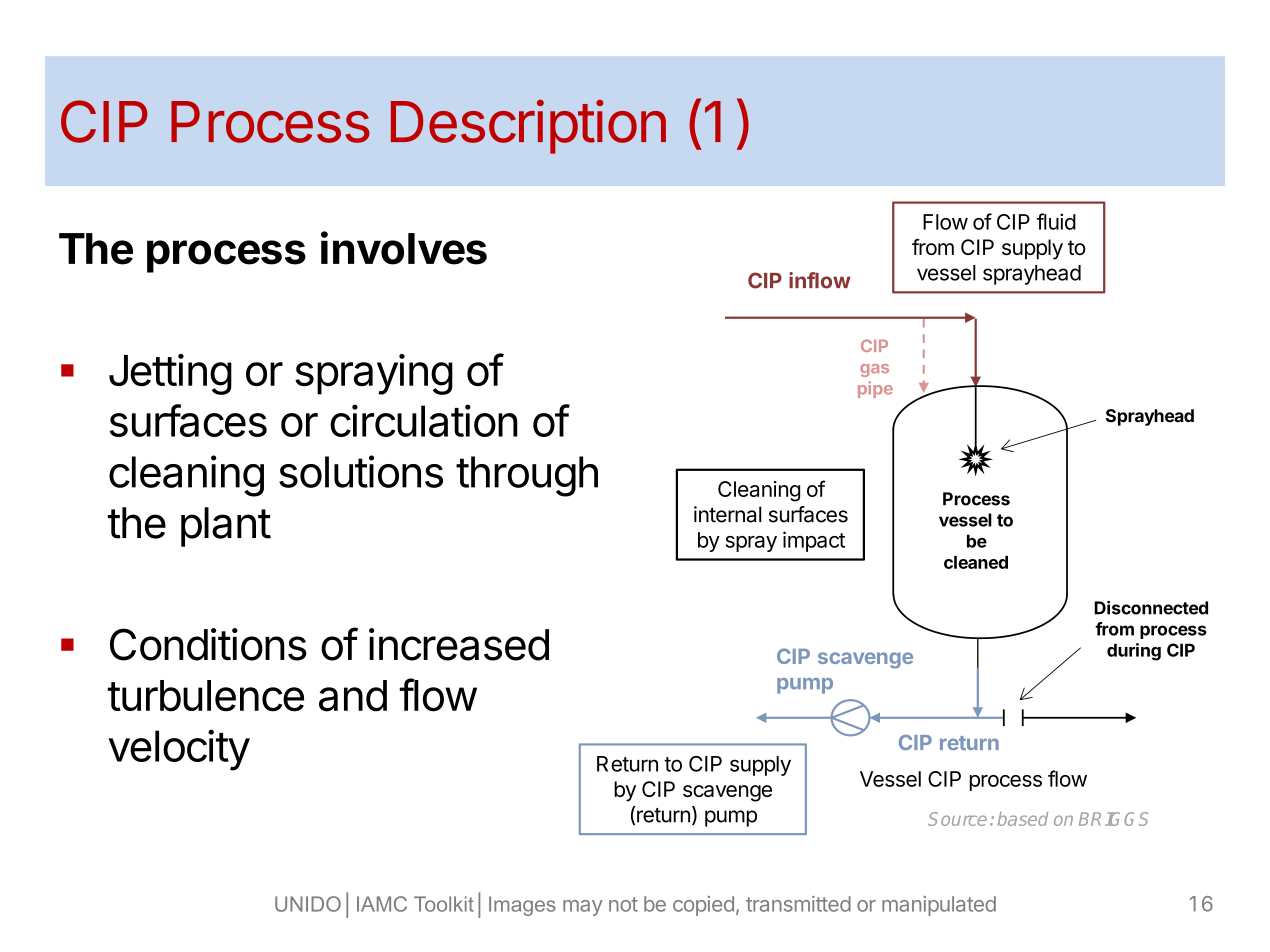 This screenshot has height=952, width=1270. Describe the element at coordinates (623, 904) in the screenshot. I see `not` at that location.
